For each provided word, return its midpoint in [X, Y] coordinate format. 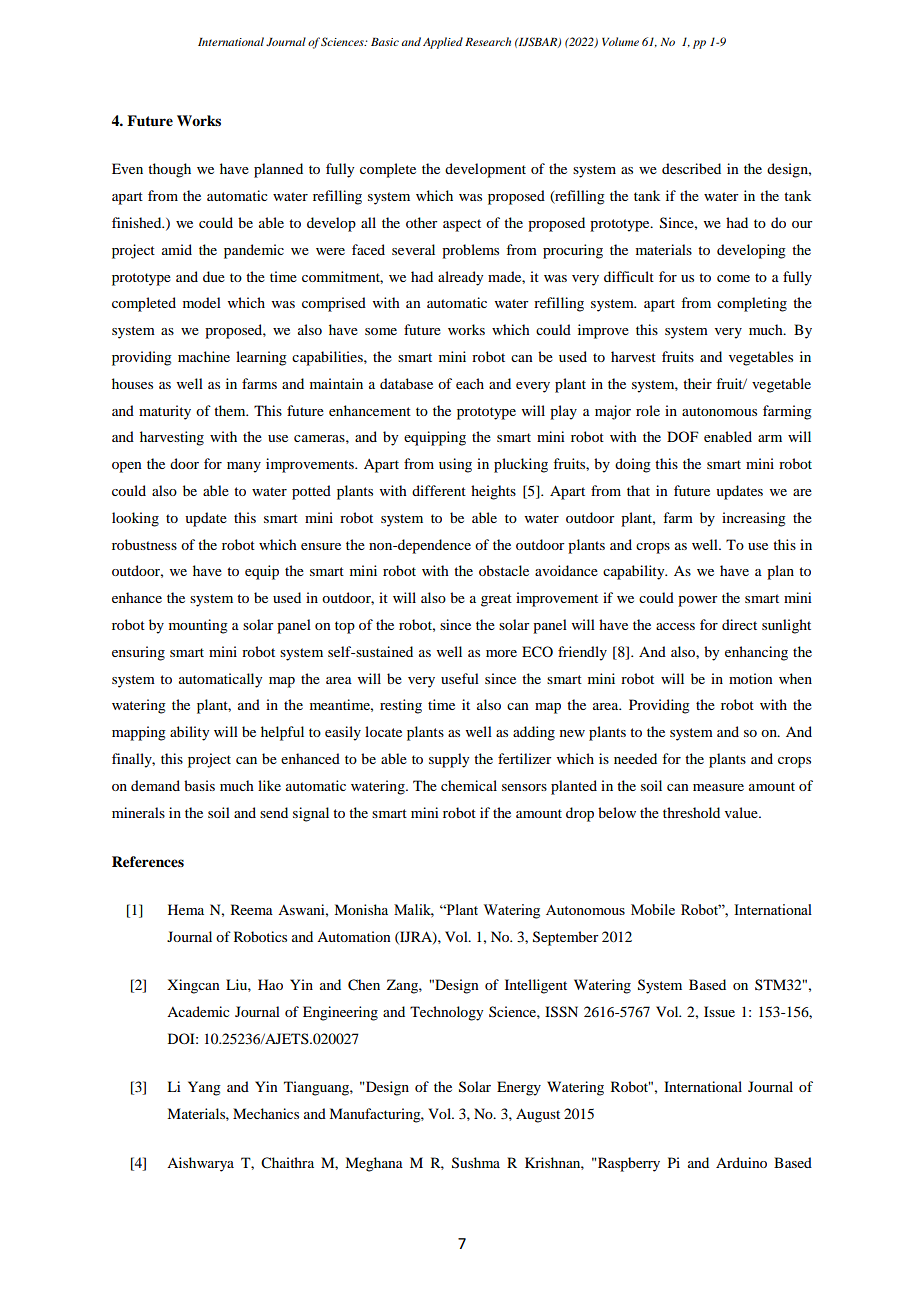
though [169, 170]
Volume [620, 41]
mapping [139, 733]
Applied [443, 43]
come [733, 278]
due [214, 276]
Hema [186, 909]
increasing [754, 519]
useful [460, 678]
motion [751, 678]
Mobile [653, 909]
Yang [204, 1088]
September [566, 938]
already [460, 278]
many [244, 467]
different [439, 490]
